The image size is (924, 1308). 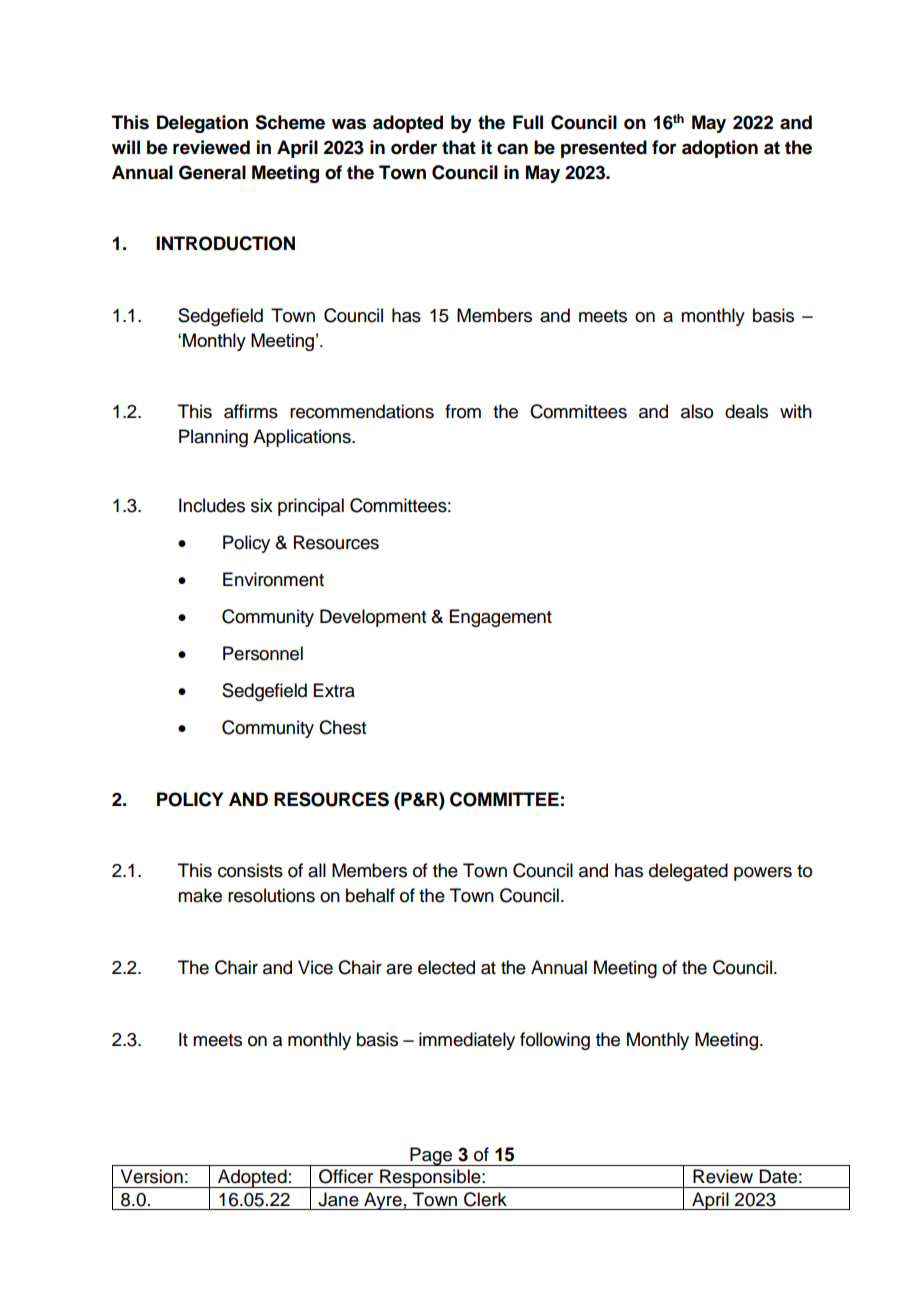 What do you see at coordinates (459, 147) in the document?
I see `that` at bounding box center [459, 147].
